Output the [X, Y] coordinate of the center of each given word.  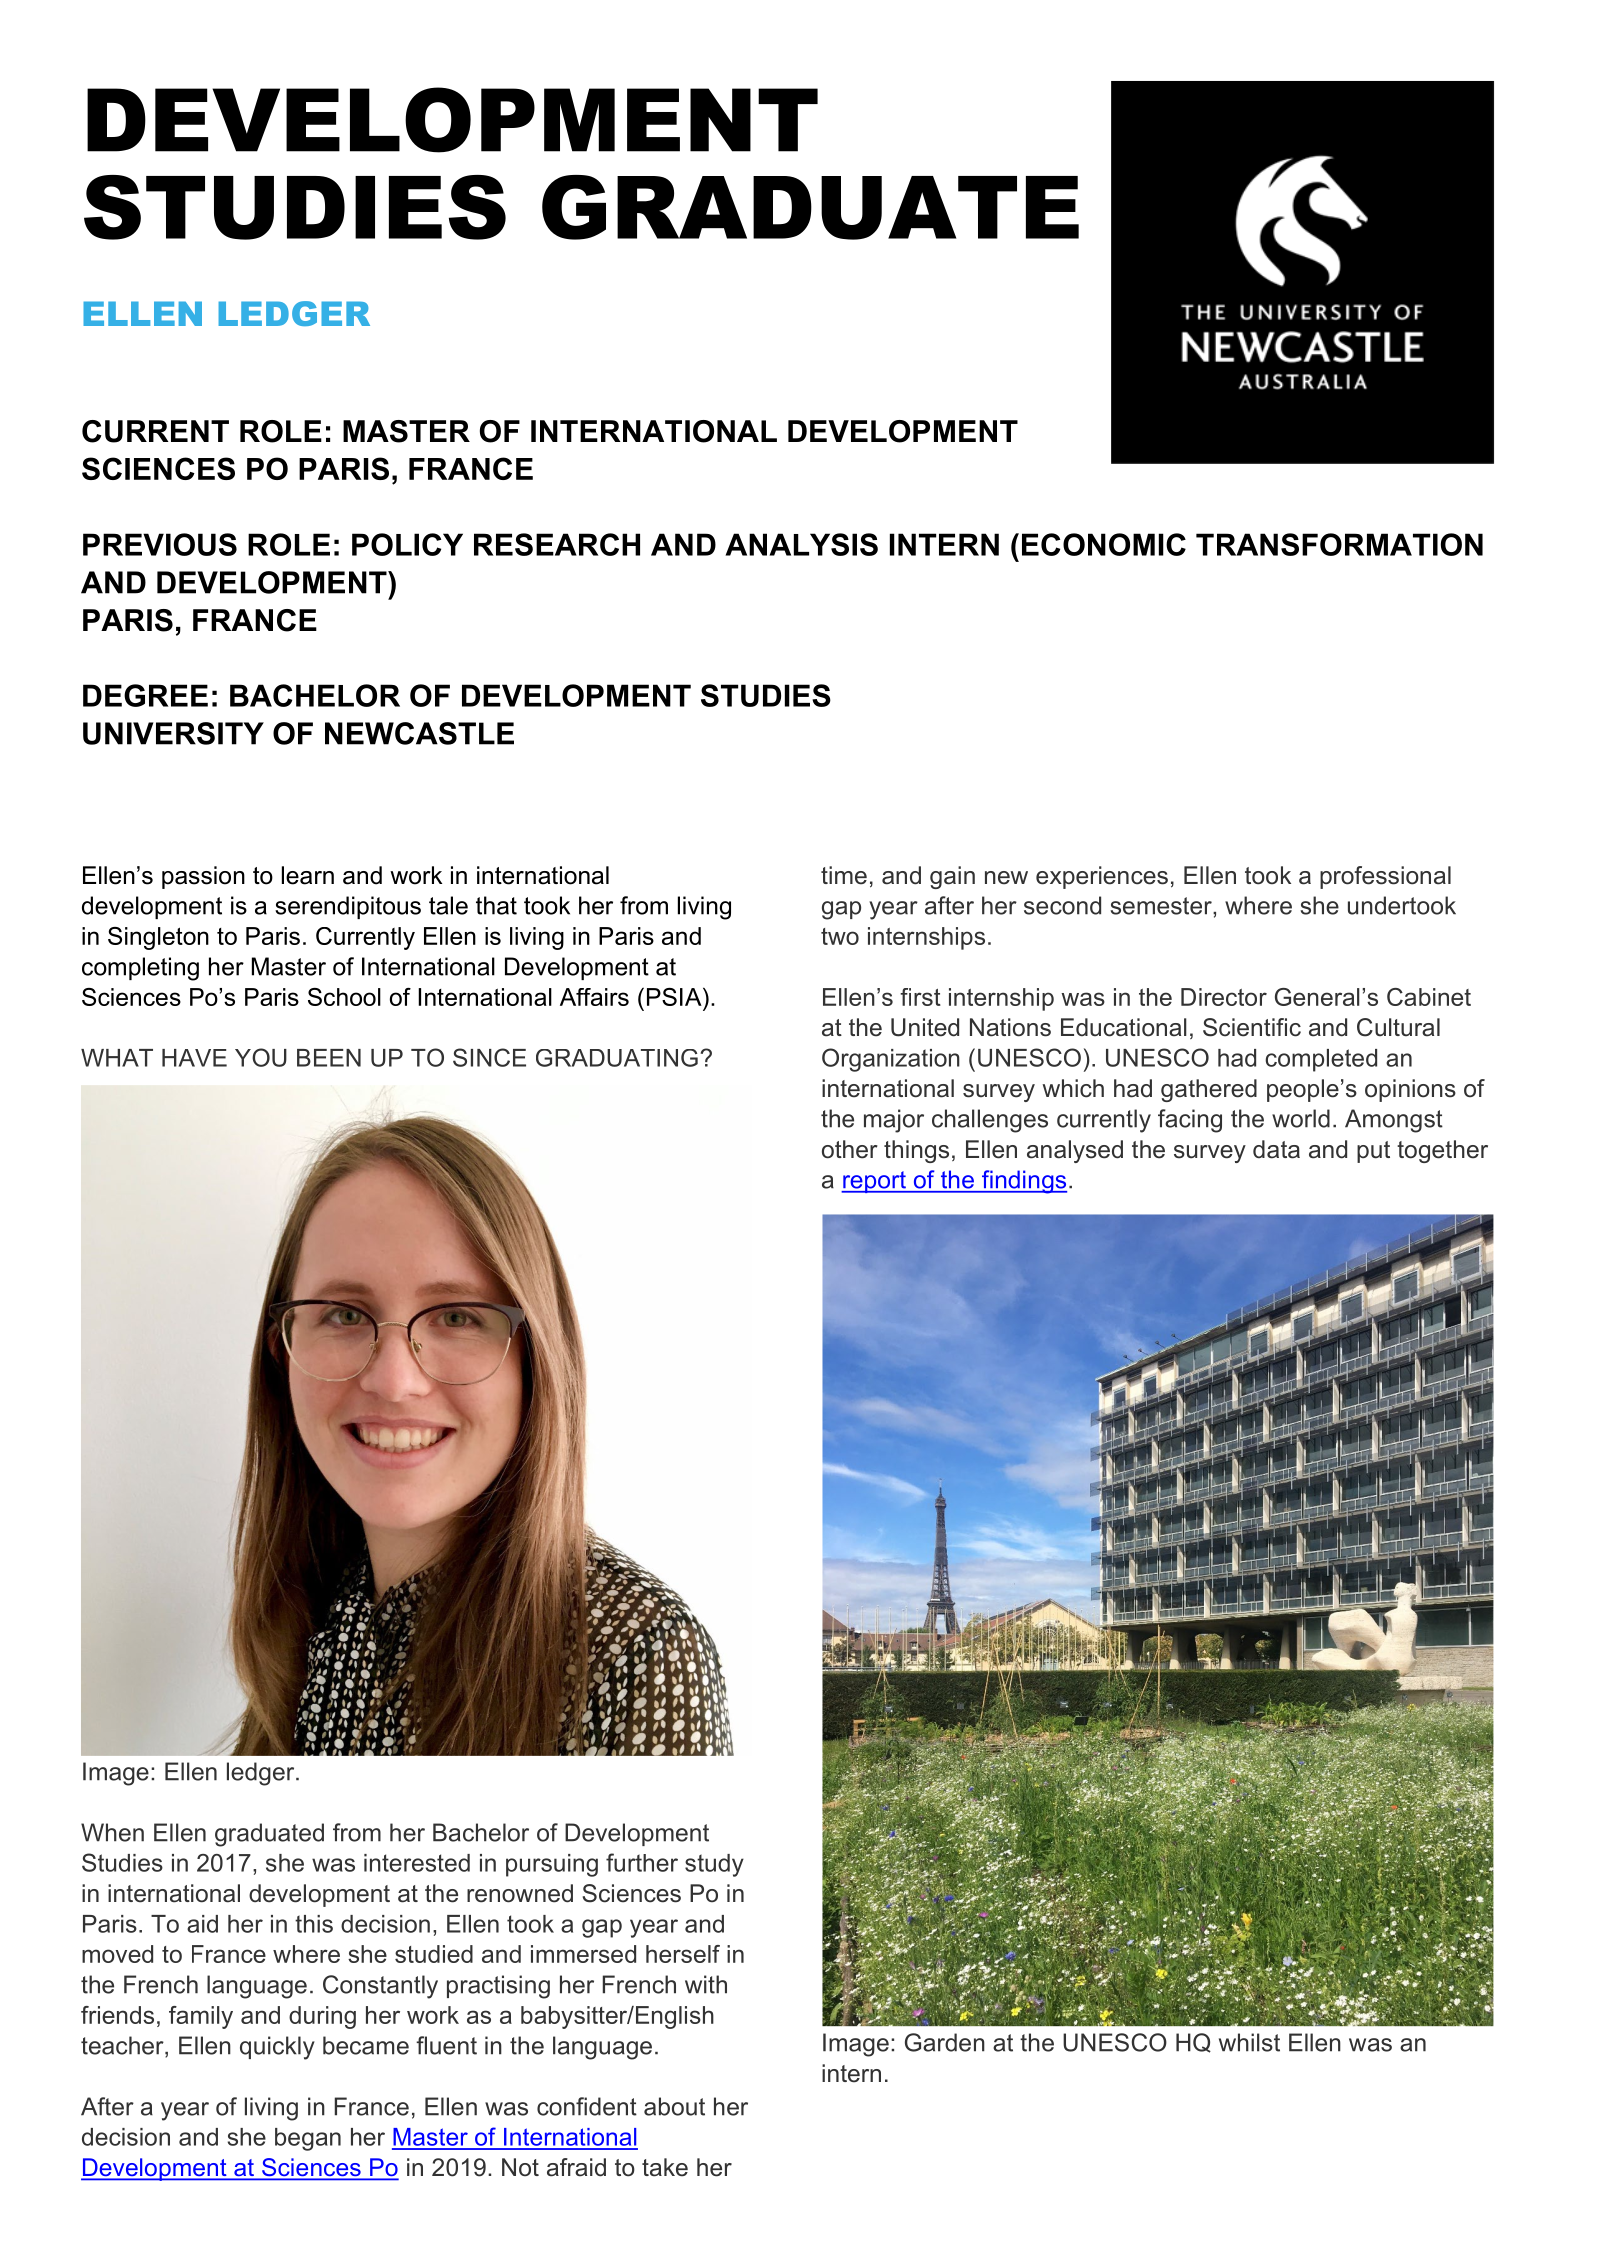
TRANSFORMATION [1339, 544]
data [1276, 1149]
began [308, 2139]
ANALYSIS [801, 544]
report [874, 1182]
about [674, 2106]
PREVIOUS [160, 544]
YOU [261, 1057]
